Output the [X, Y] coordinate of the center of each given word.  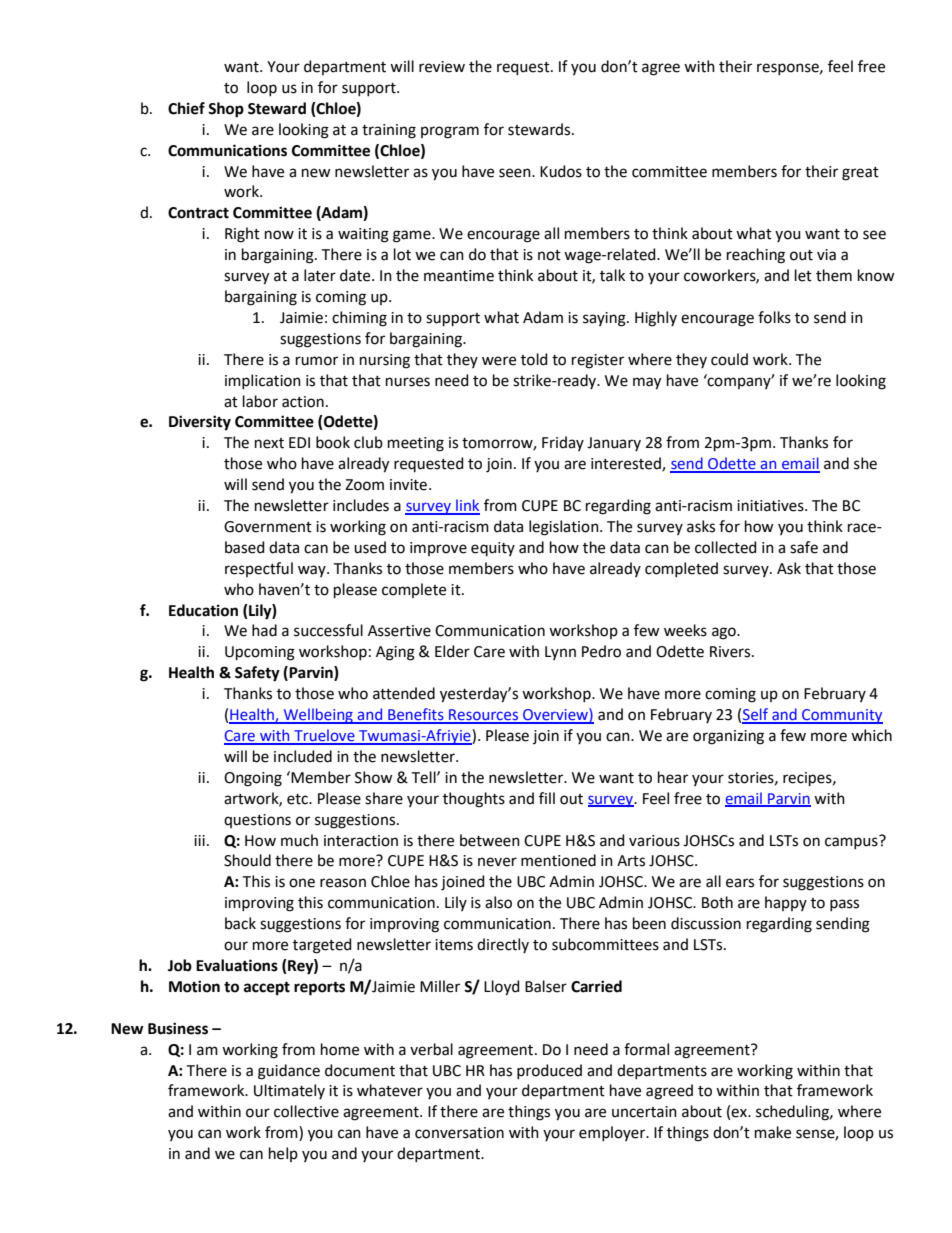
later [320, 275]
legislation [565, 528]
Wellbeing [318, 716]
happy [786, 903]
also [498, 902]
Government [268, 527]
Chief [186, 108]
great [860, 174]
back [240, 923]
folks [774, 317]
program [450, 132]
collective [306, 1111]
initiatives [771, 506]
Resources [484, 716]
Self [756, 715]
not [549, 255]
